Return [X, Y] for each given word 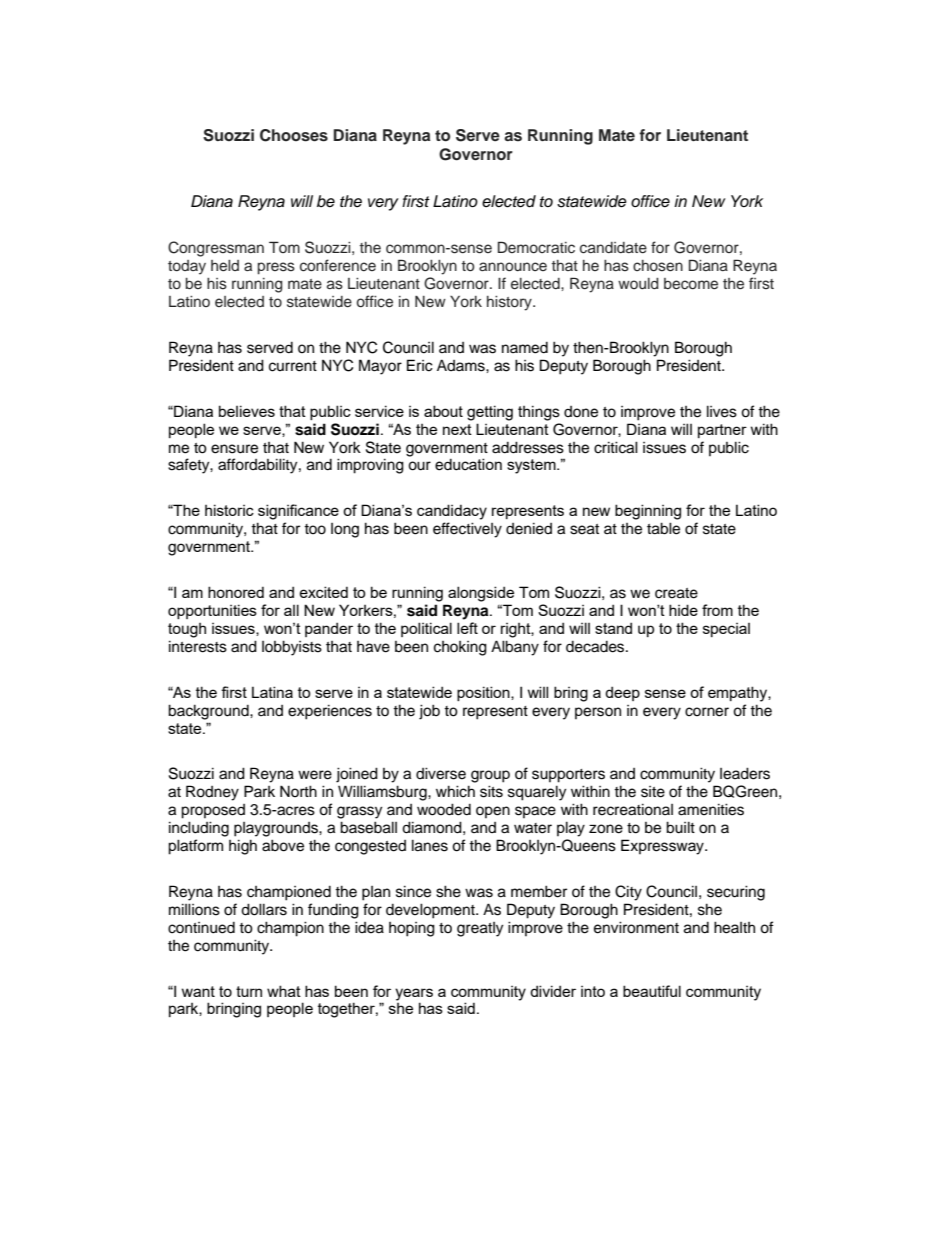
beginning [648, 512]
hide [683, 610]
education [468, 464]
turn [249, 991]
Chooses [294, 135]
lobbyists [292, 648]
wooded [444, 809]
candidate [613, 248]
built [680, 827]
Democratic [536, 247]
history [510, 303]
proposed [213, 811]
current [293, 366]
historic [229, 510]
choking [460, 648]
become [691, 283]
